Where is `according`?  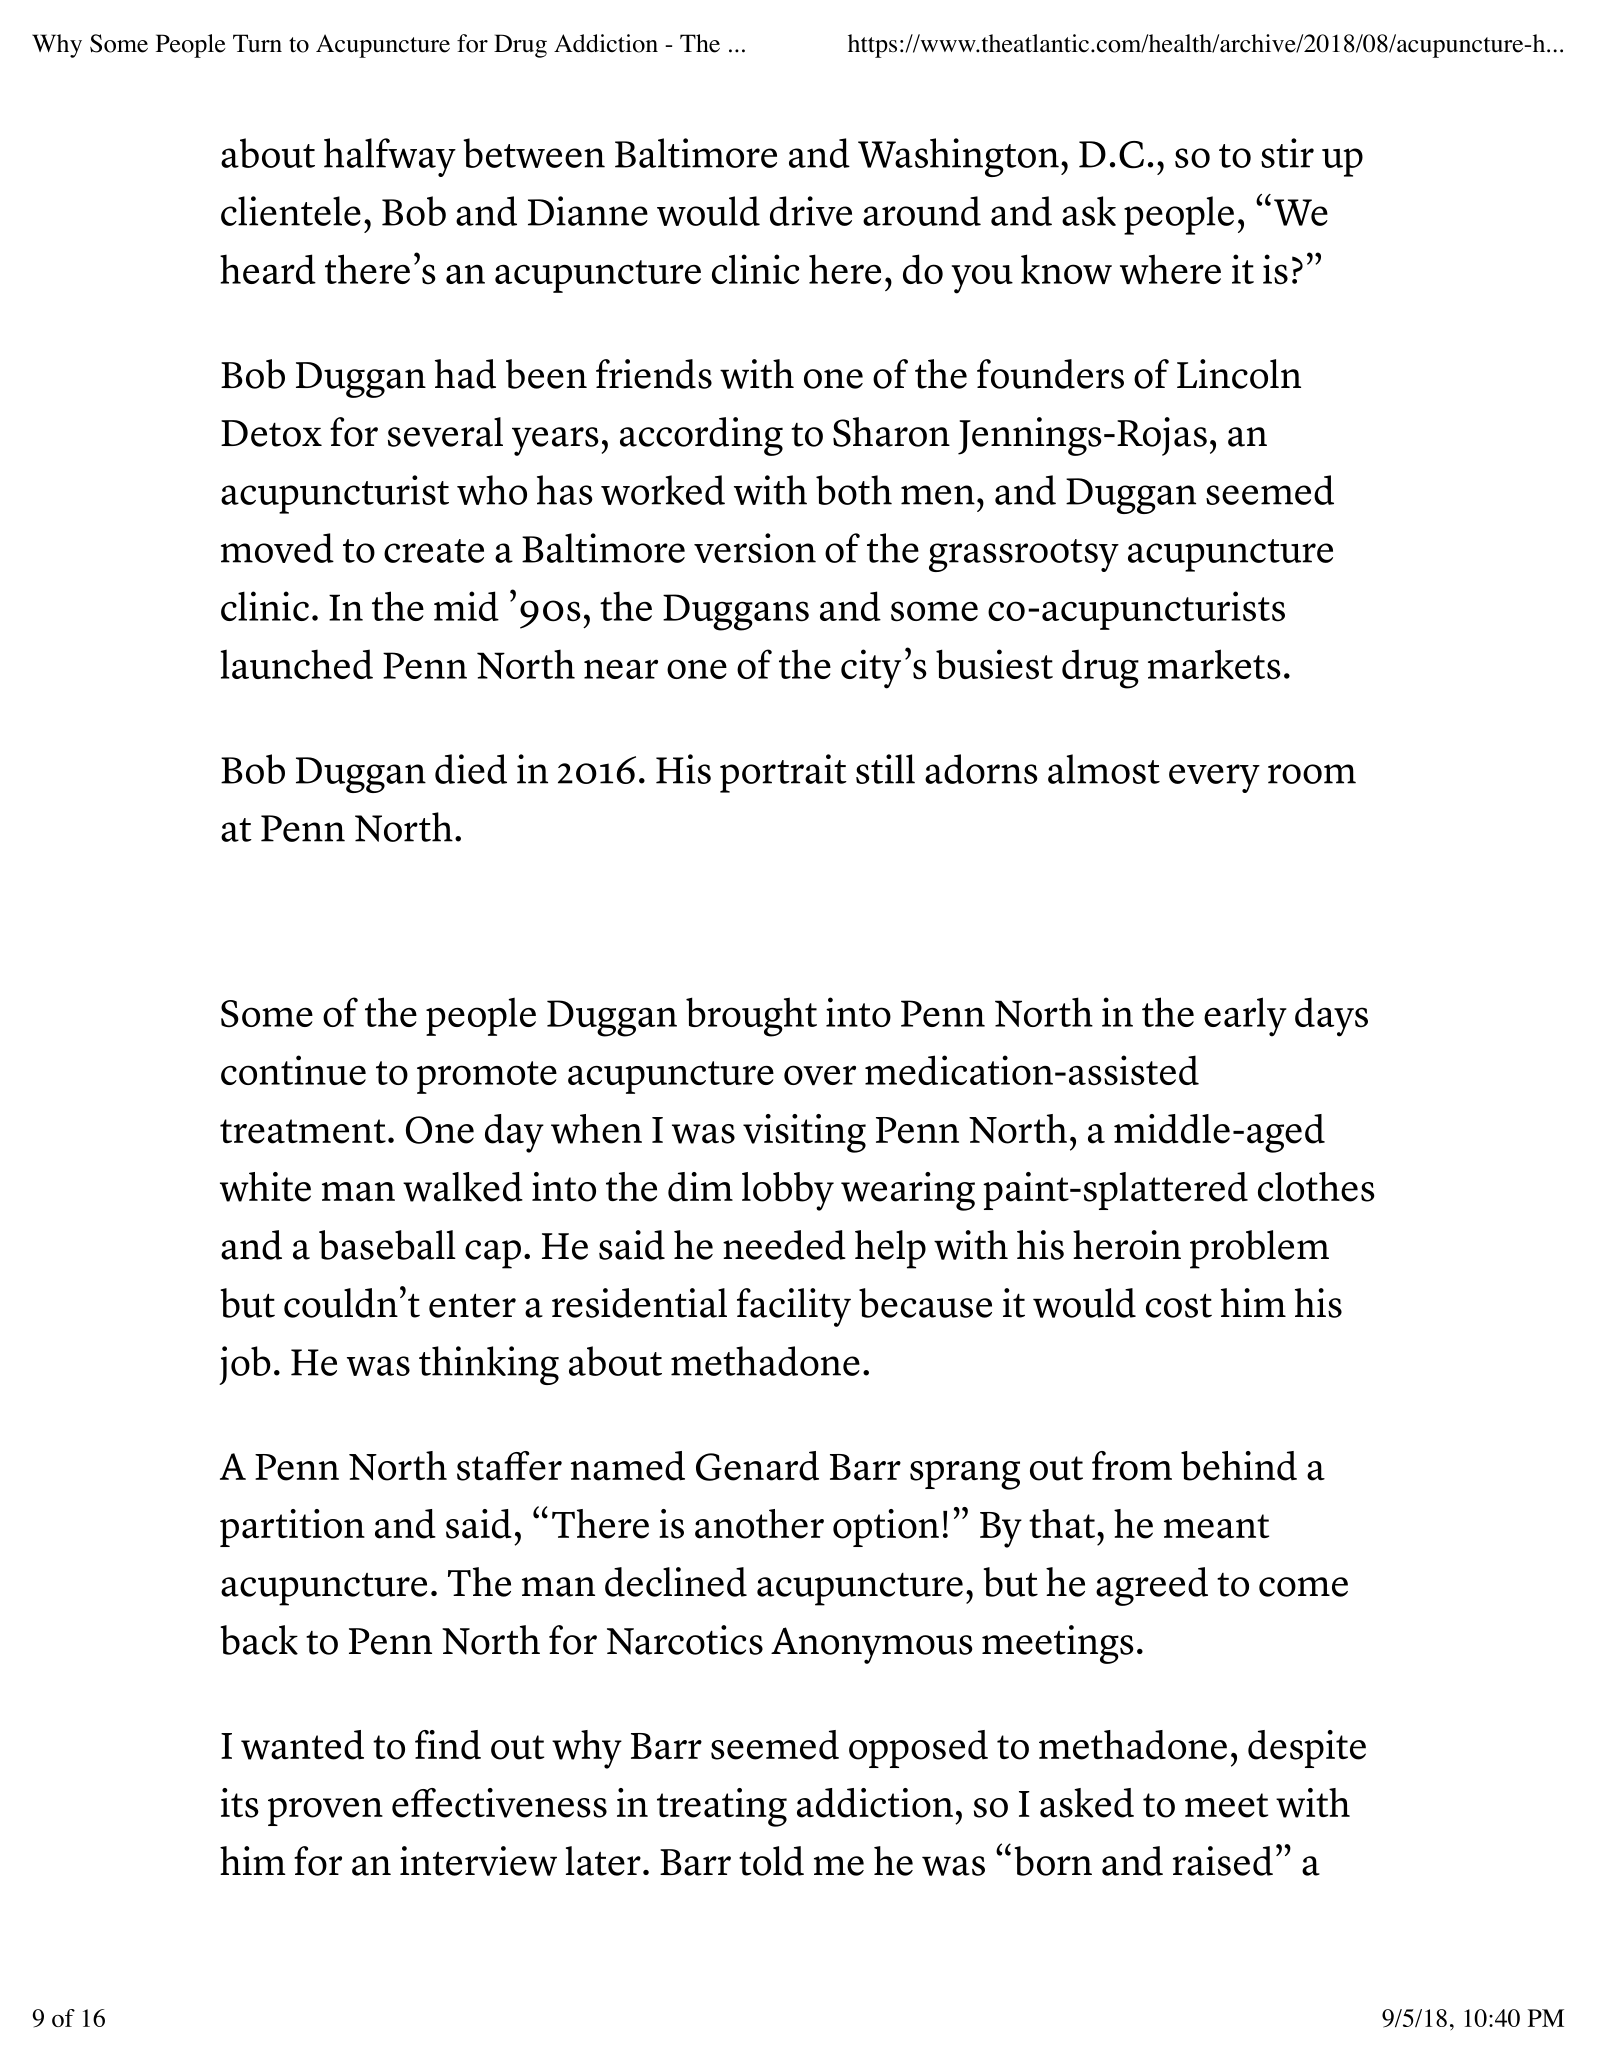
according is located at coordinates (701, 436).
